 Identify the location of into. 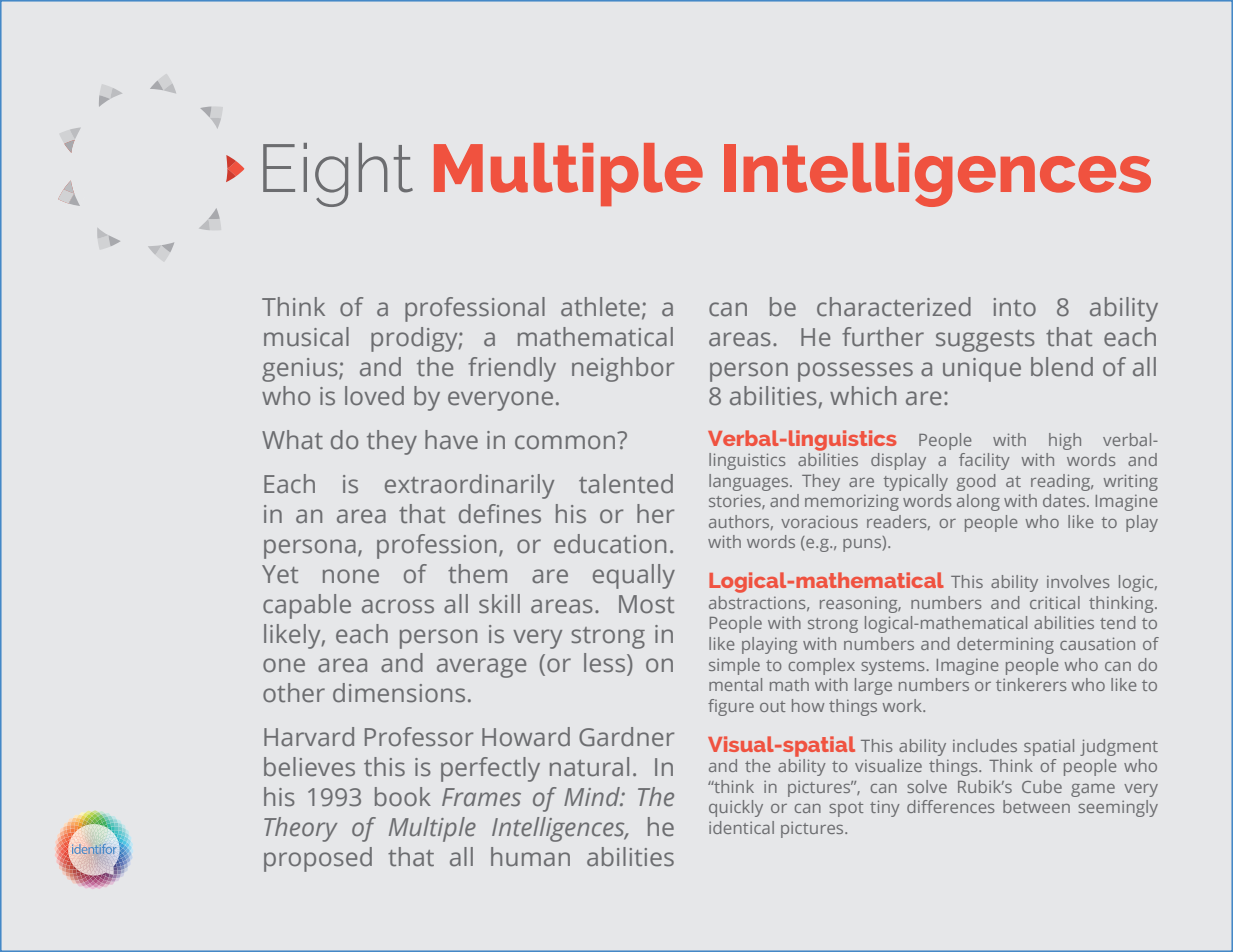
(1015, 307).
